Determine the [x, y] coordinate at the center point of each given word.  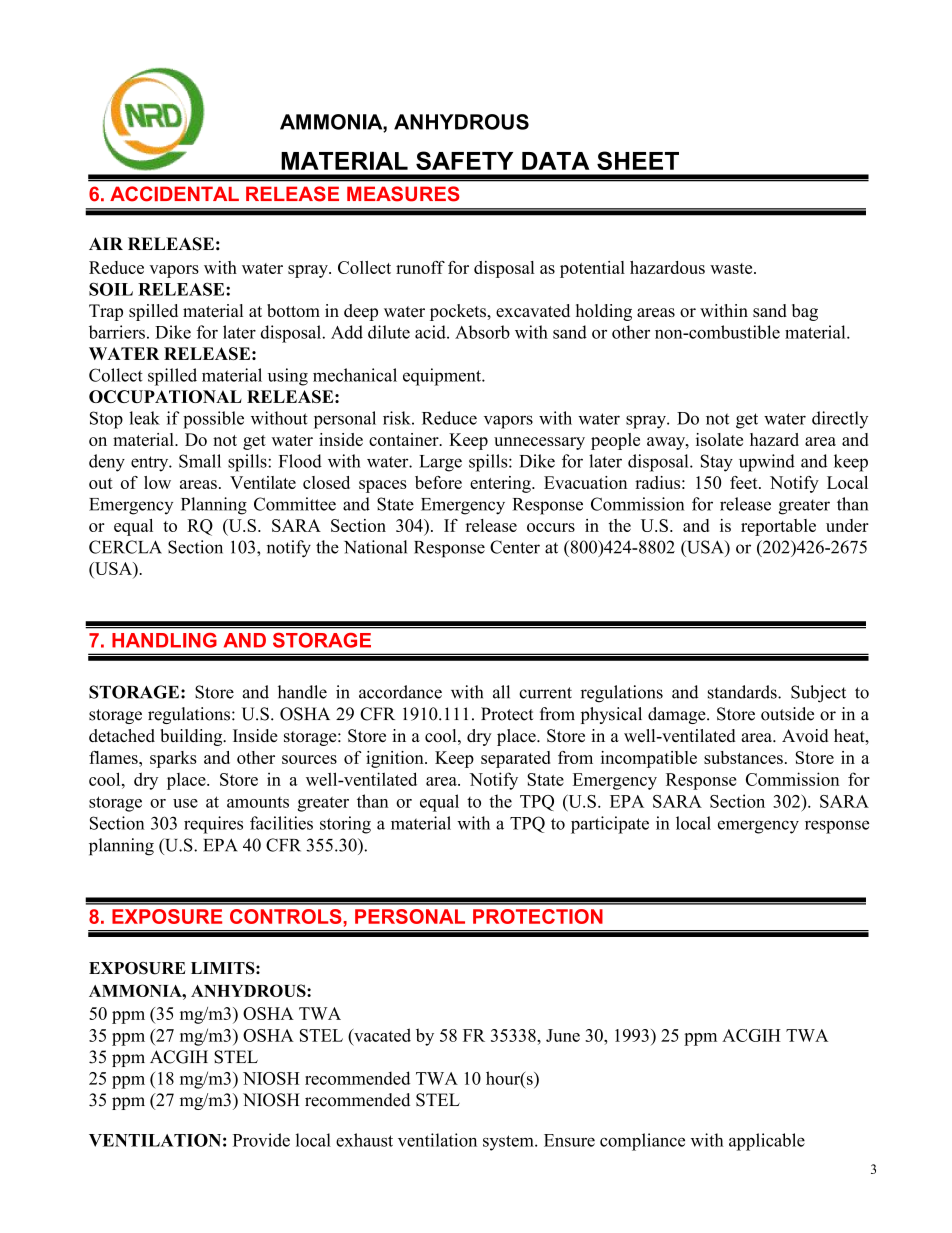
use [185, 803]
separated [515, 759]
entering [501, 484]
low [157, 482]
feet [745, 482]
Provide [261, 1140]
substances [743, 757]
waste [732, 268]
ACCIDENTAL [174, 194]
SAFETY [464, 160]
